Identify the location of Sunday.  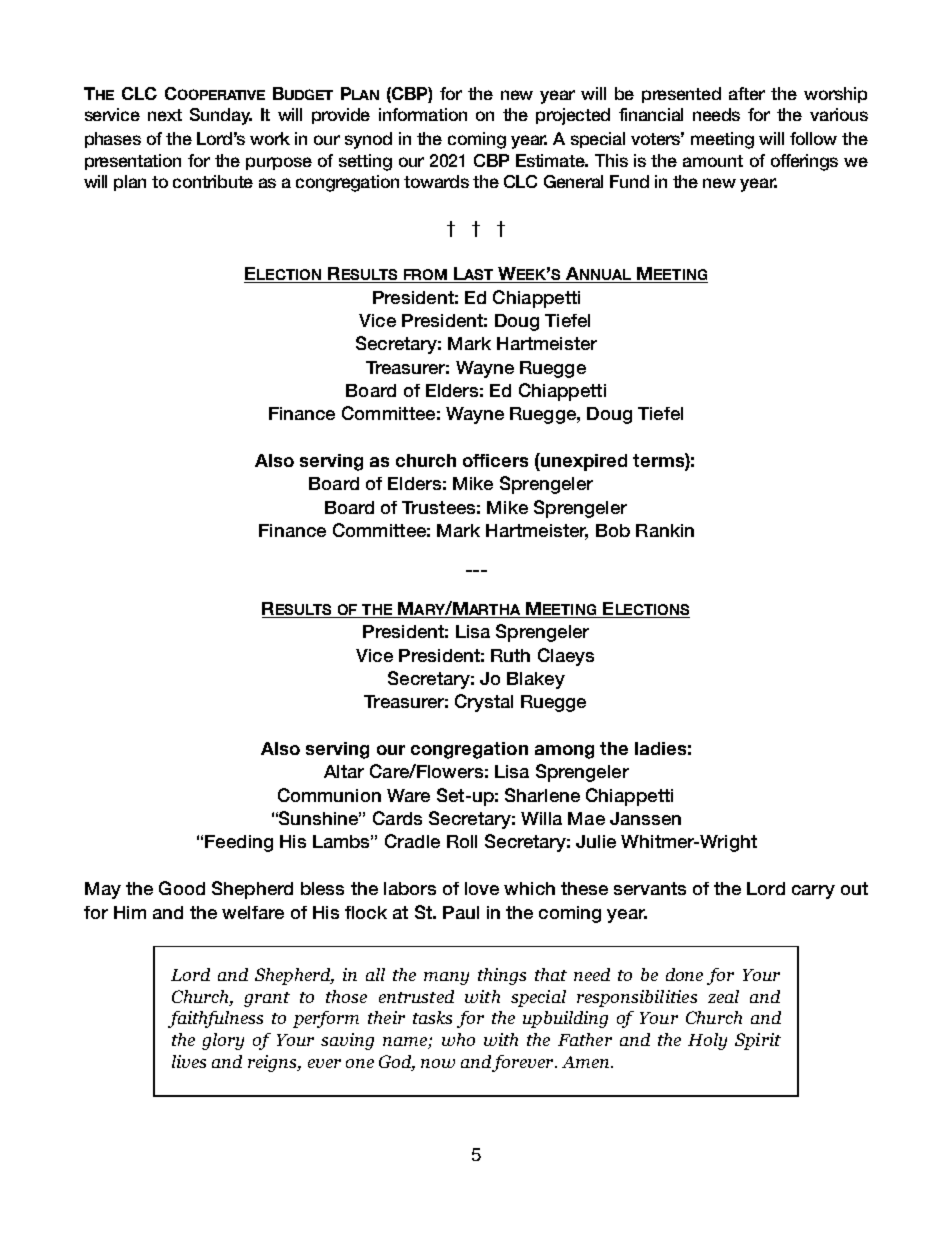
(221, 116).
